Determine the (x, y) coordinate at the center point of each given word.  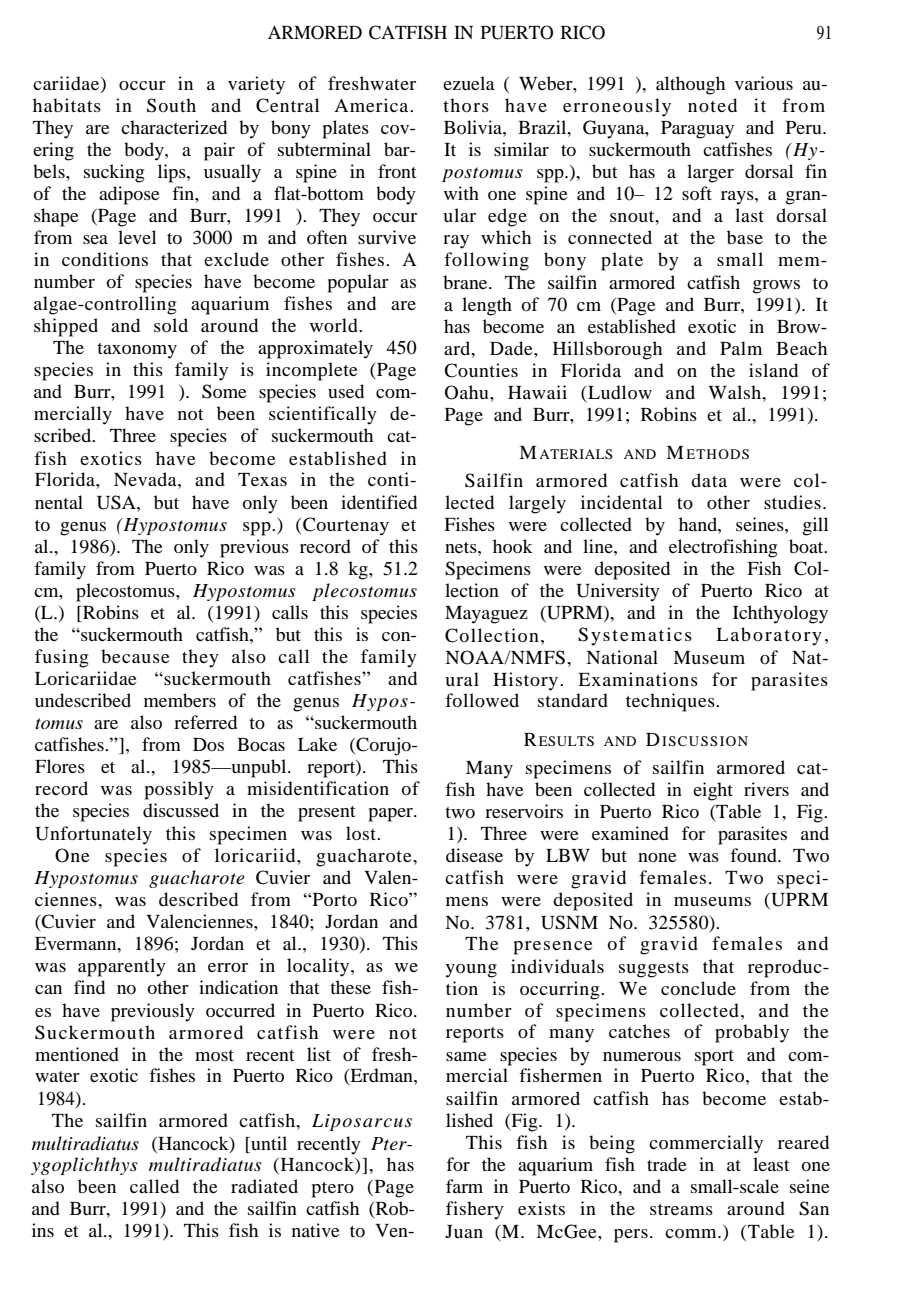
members (180, 700)
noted (712, 105)
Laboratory (769, 636)
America (372, 105)
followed (482, 700)
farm (464, 1186)
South (171, 105)
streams (681, 1209)
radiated (264, 1186)
